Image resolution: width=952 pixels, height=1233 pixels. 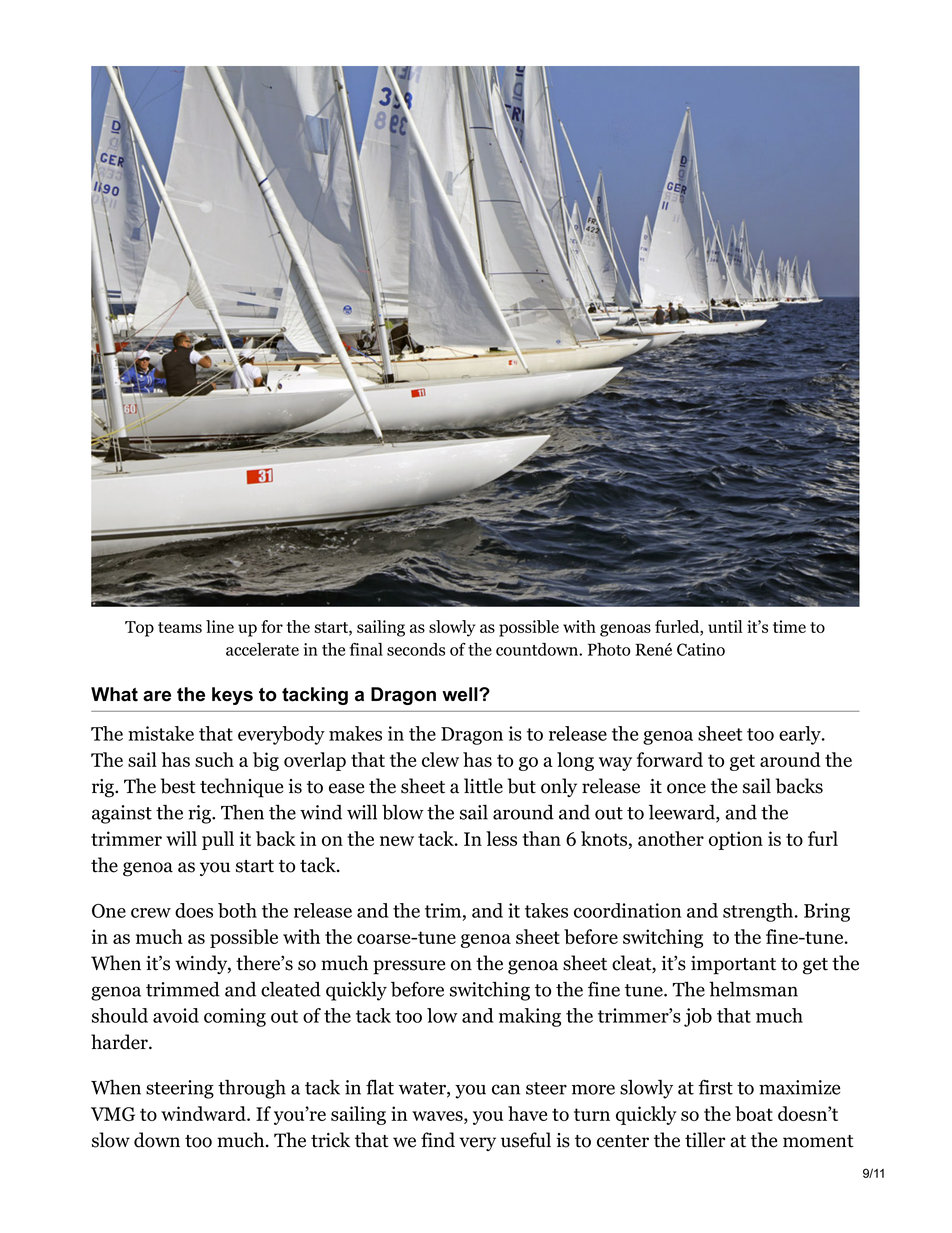 I want to click on forward, so click(x=670, y=759).
